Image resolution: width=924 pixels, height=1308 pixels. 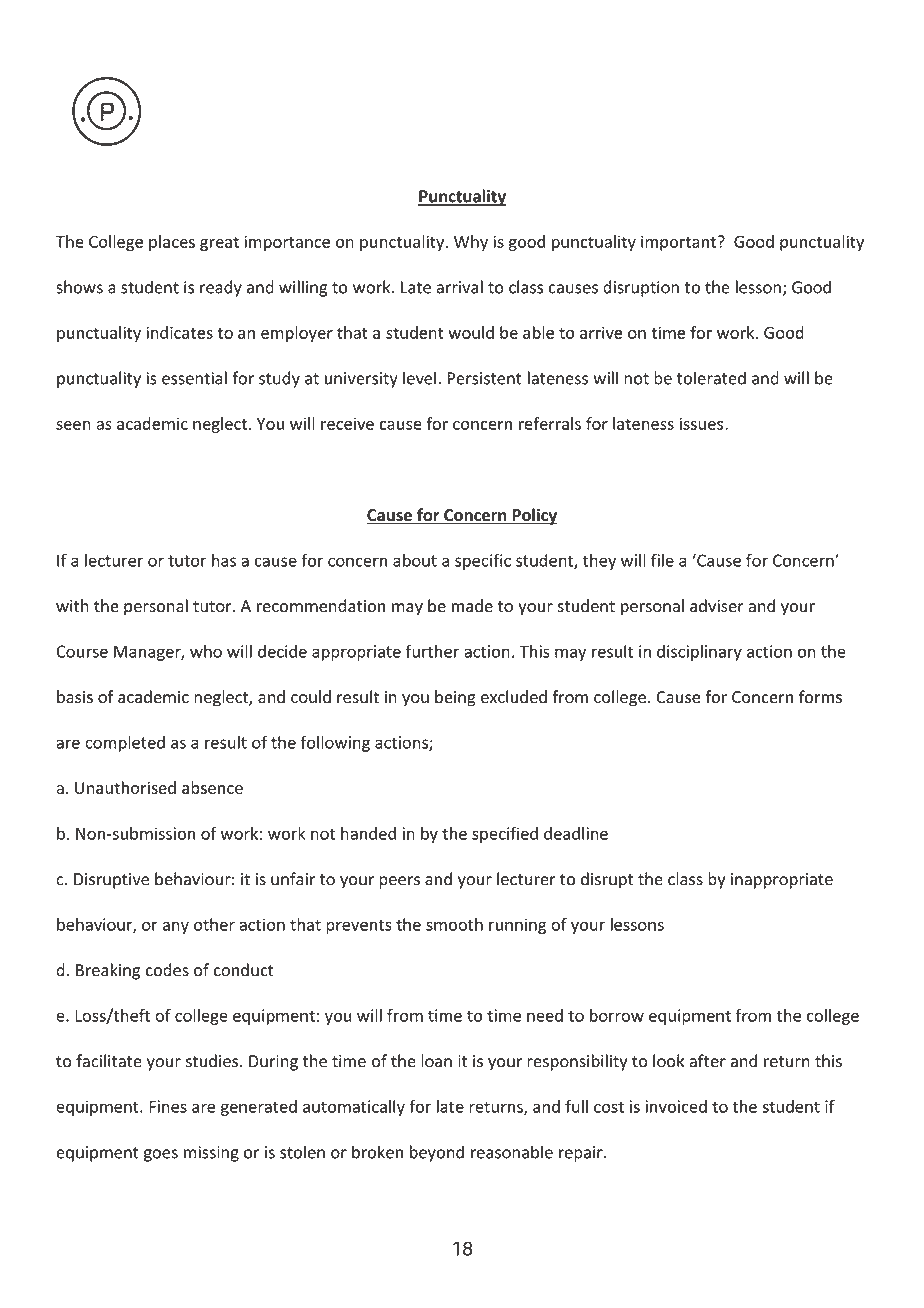 What do you see at coordinates (168, 1106) in the screenshot?
I see `Fines` at bounding box center [168, 1106].
